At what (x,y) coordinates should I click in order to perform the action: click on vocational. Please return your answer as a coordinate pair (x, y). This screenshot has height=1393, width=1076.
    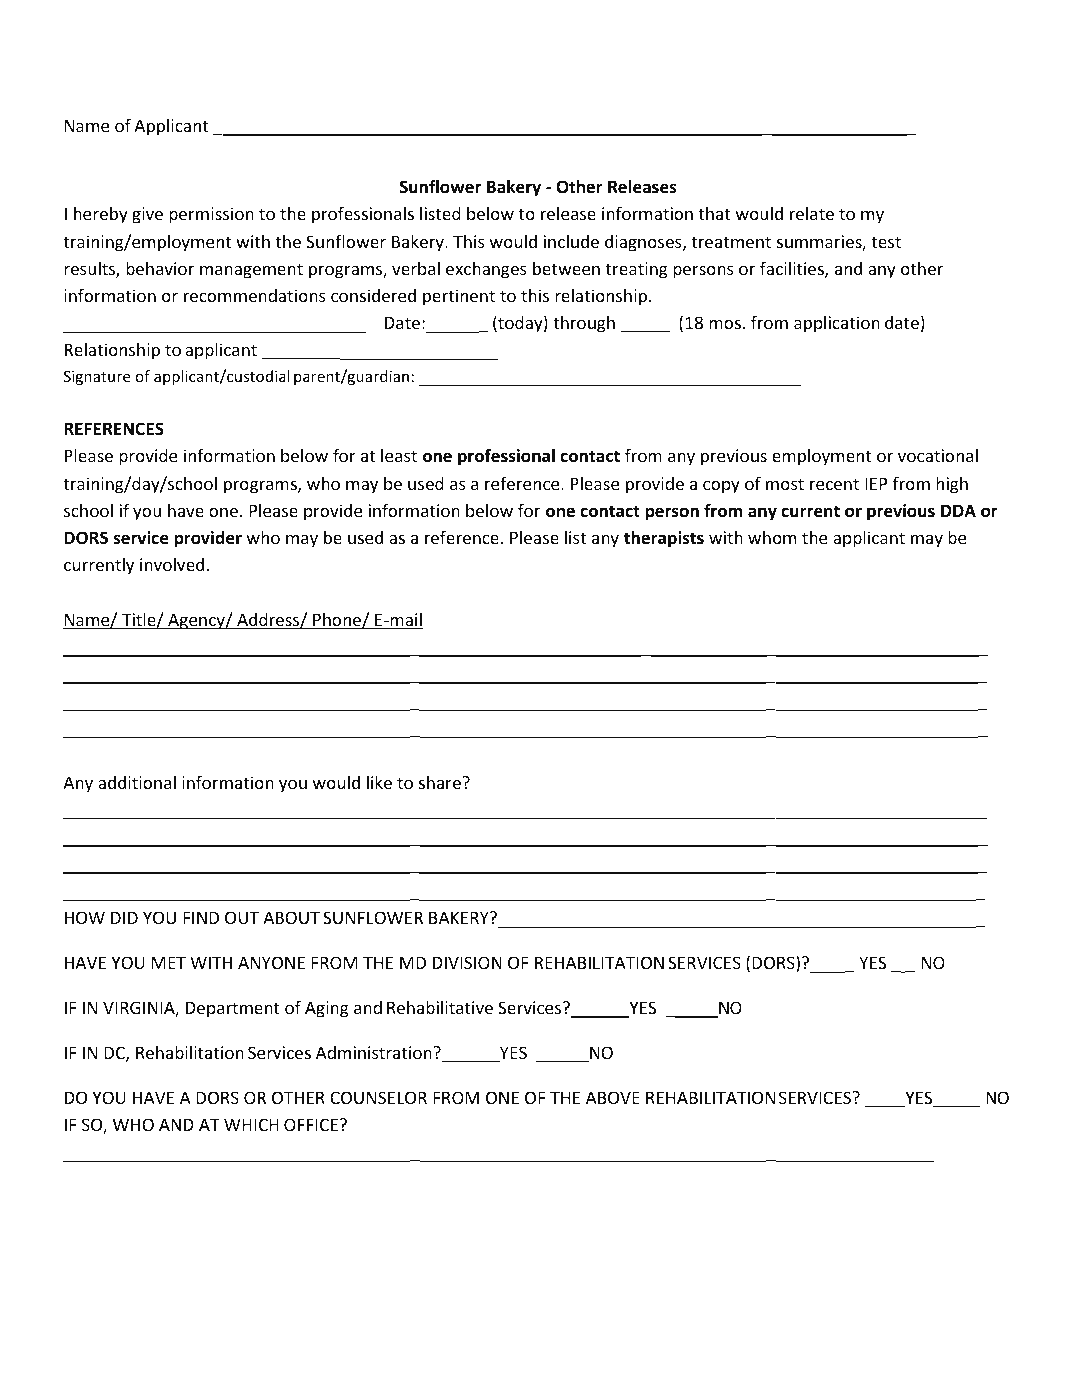
    Looking at the image, I should click on (938, 455).
